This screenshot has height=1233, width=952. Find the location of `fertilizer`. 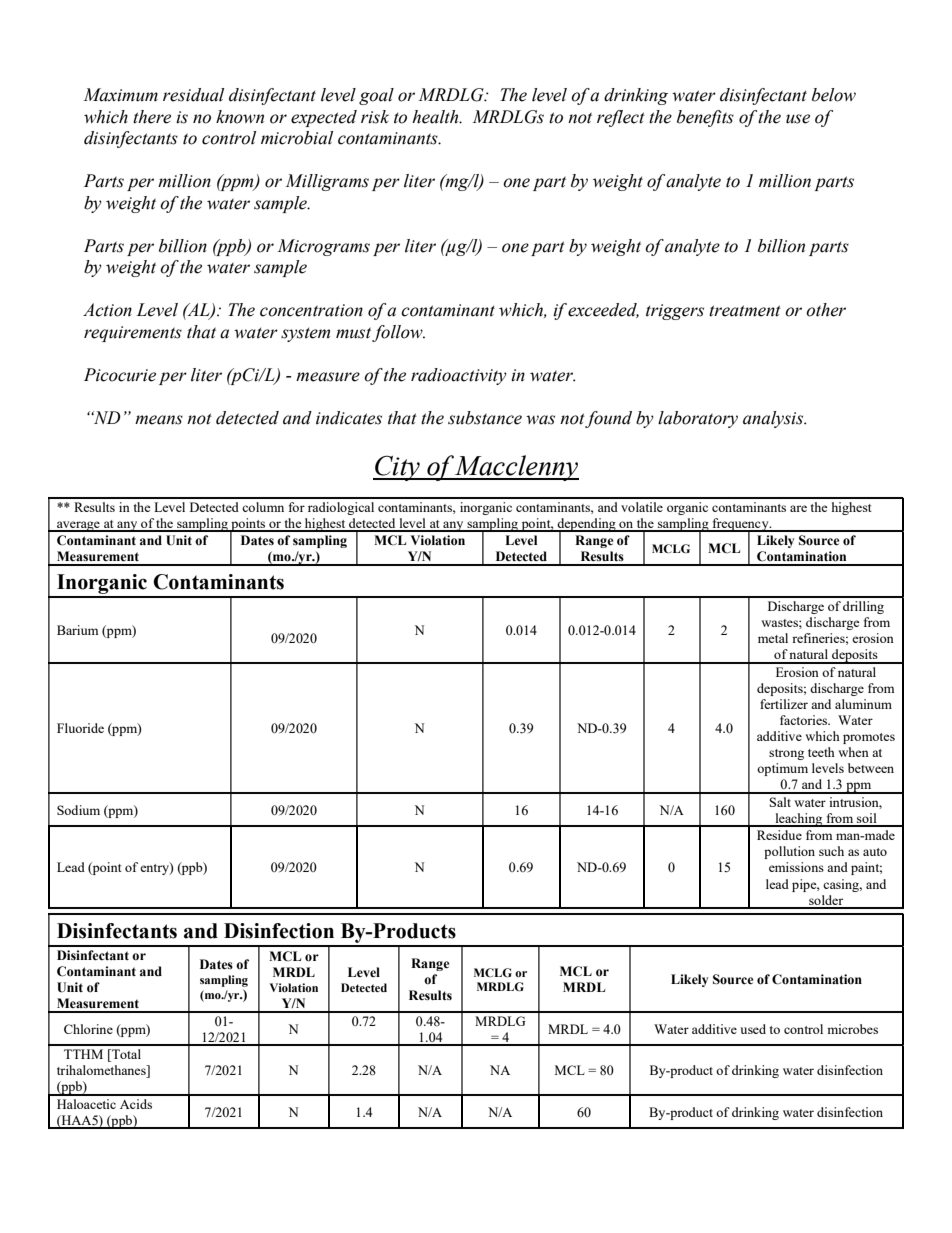

fertilizer is located at coordinates (784, 704).
